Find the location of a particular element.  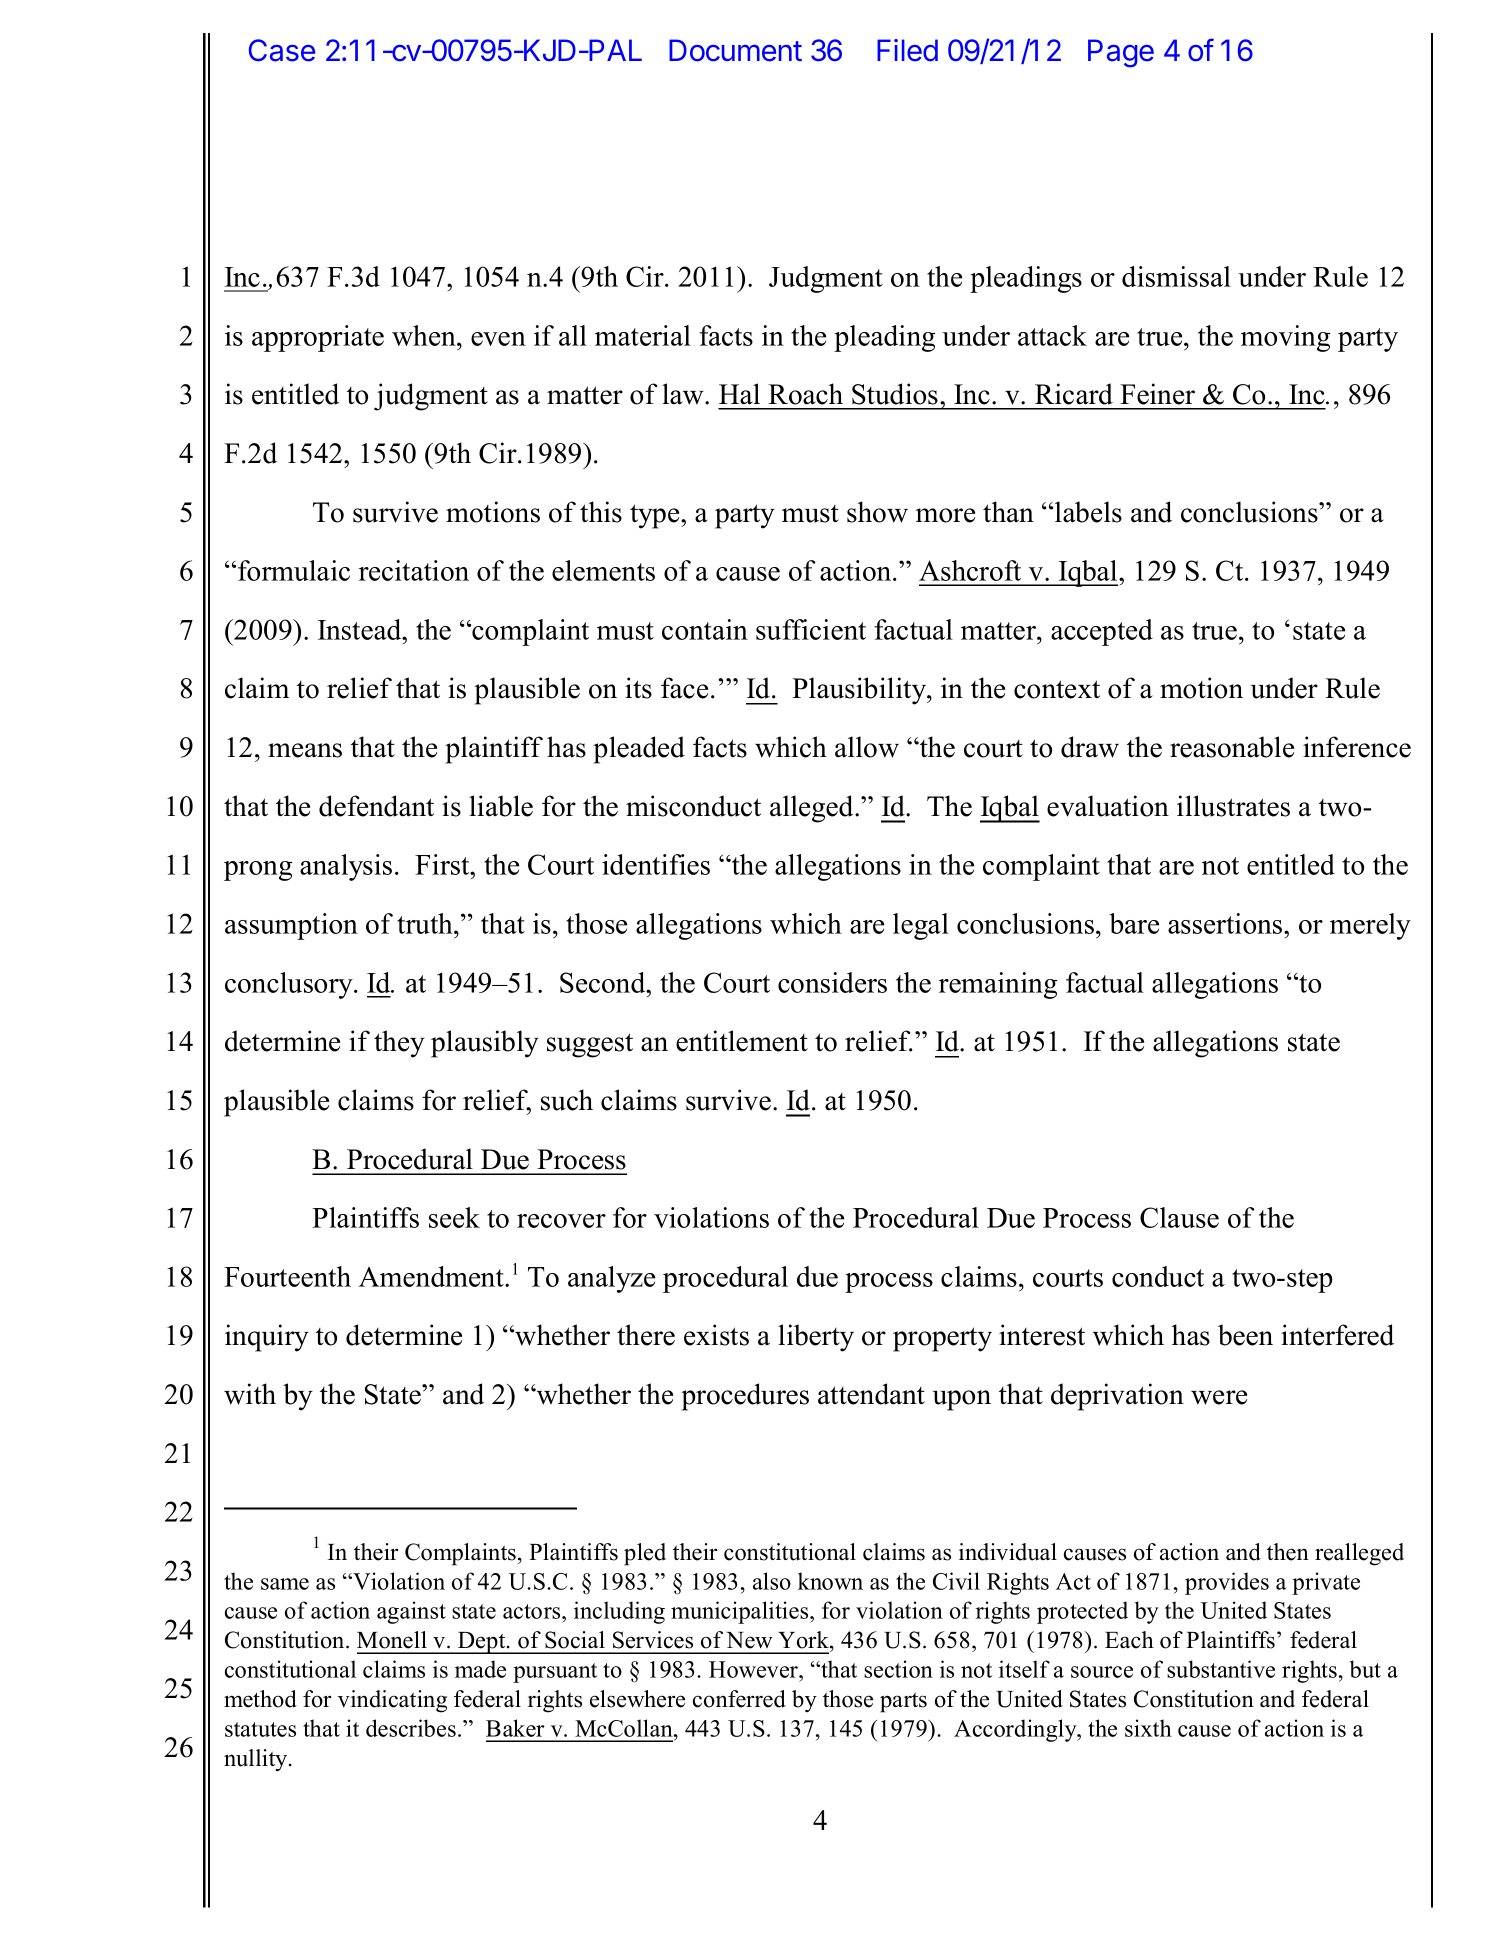

York is located at coordinates (804, 1640).
